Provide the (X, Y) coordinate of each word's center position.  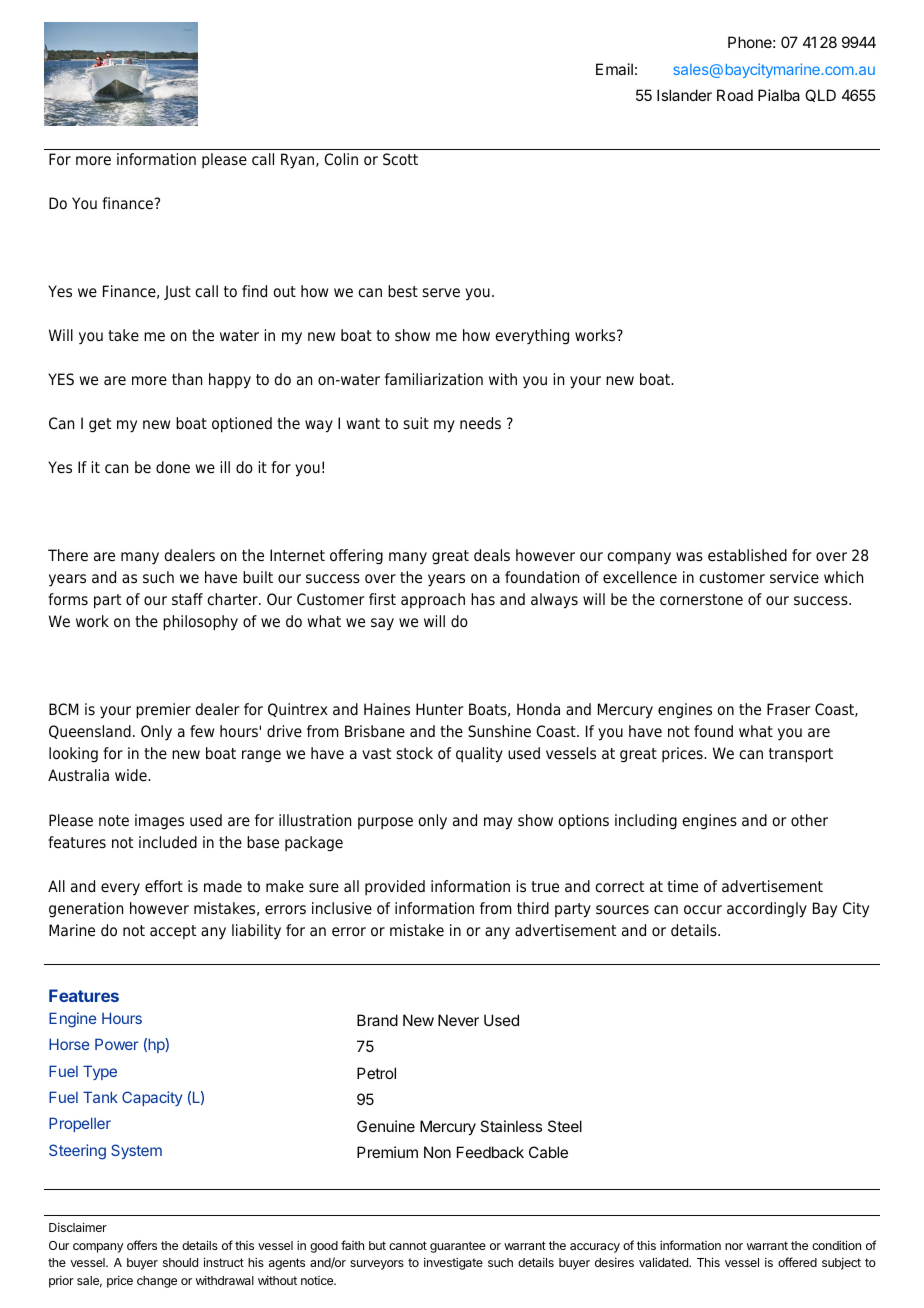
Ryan (299, 161)
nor (734, 1246)
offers (142, 1245)
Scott (400, 159)
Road (735, 95)
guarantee (458, 1247)
